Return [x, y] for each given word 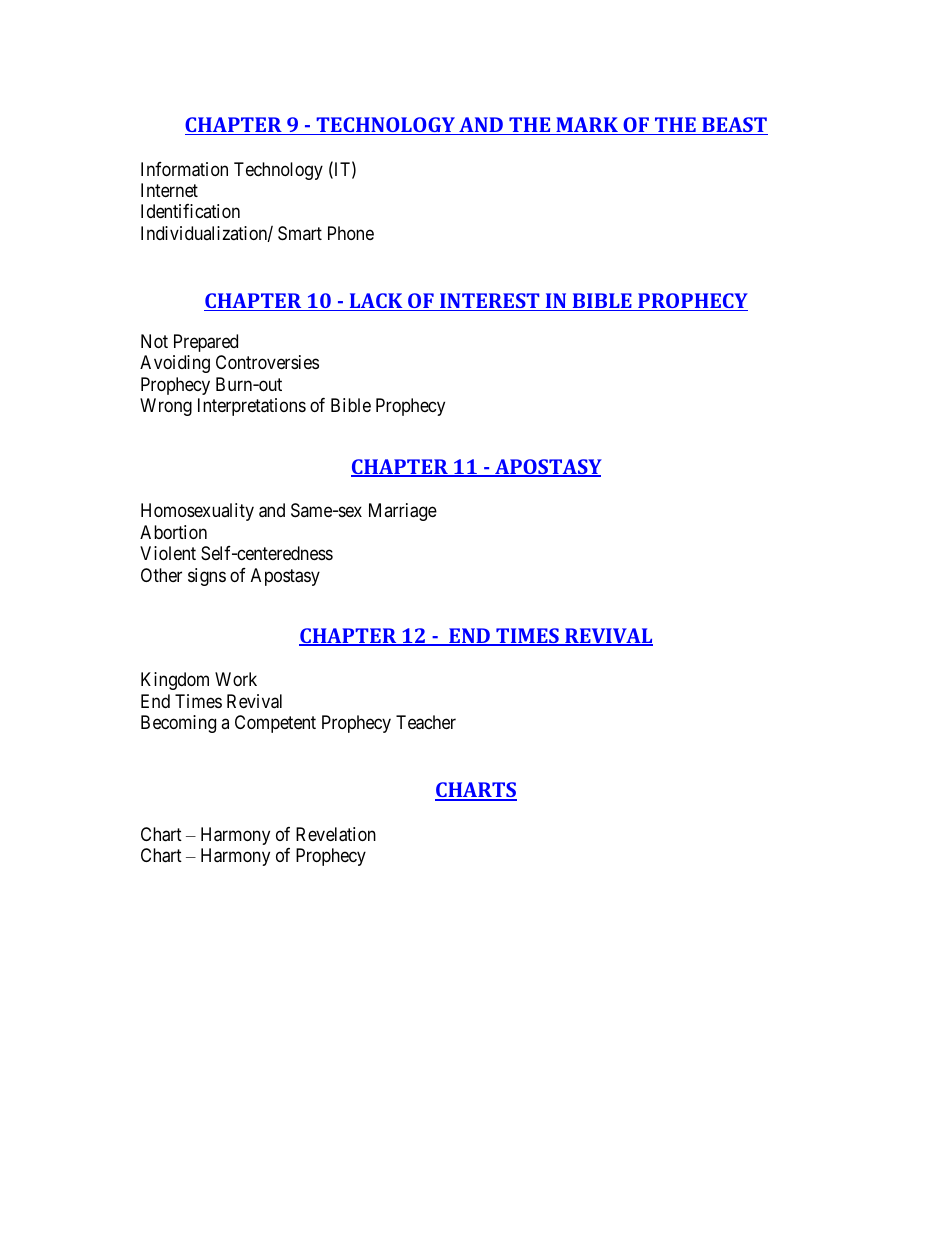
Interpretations [252, 407]
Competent [275, 724]
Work [236, 679]
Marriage [403, 512]
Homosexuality [197, 512]
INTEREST [490, 302]
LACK [376, 302]
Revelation [336, 834]
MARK [587, 126]
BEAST [734, 126]
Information [184, 169]
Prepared [206, 343]
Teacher [426, 722]
